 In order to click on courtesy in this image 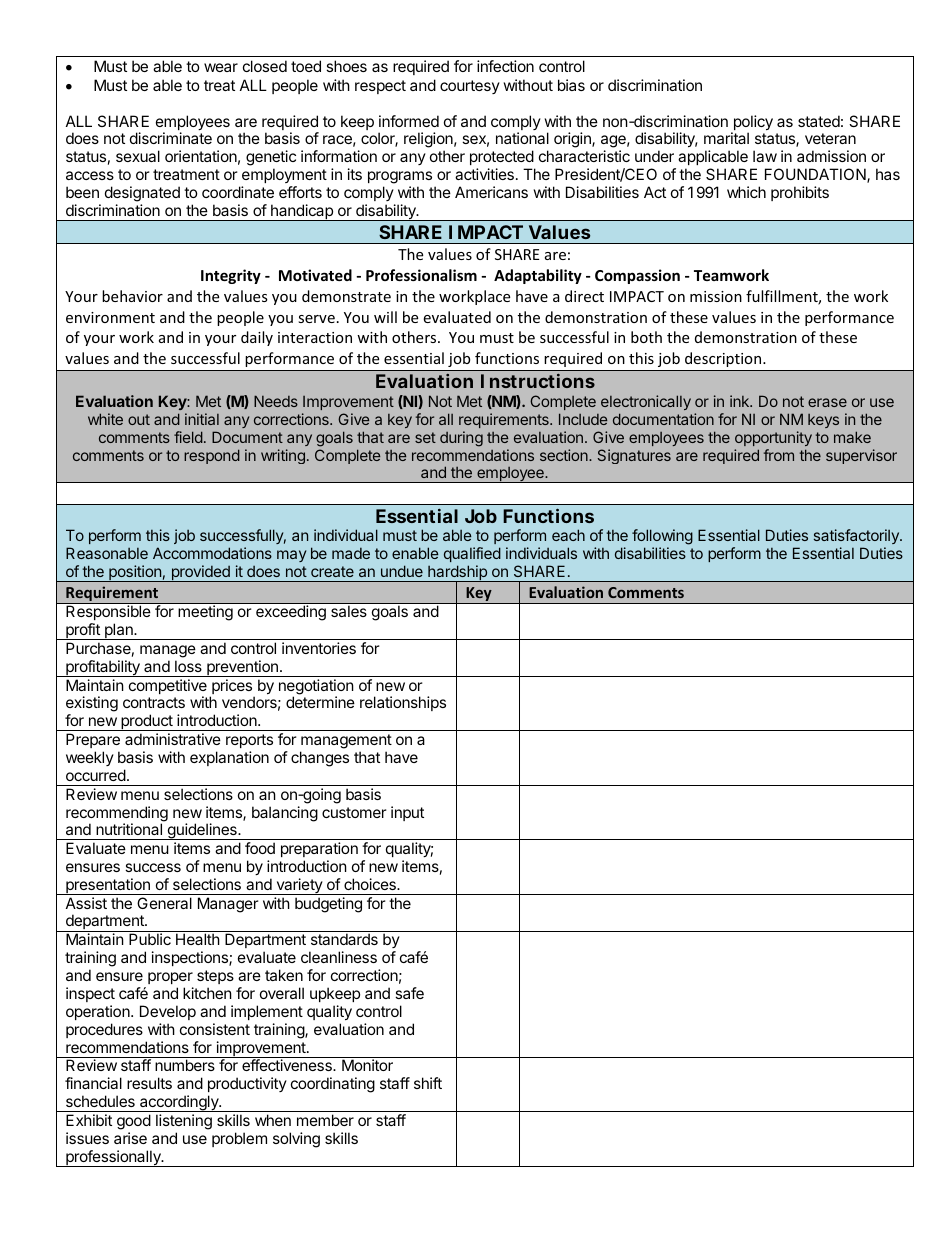, I will do `click(470, 87)`.
